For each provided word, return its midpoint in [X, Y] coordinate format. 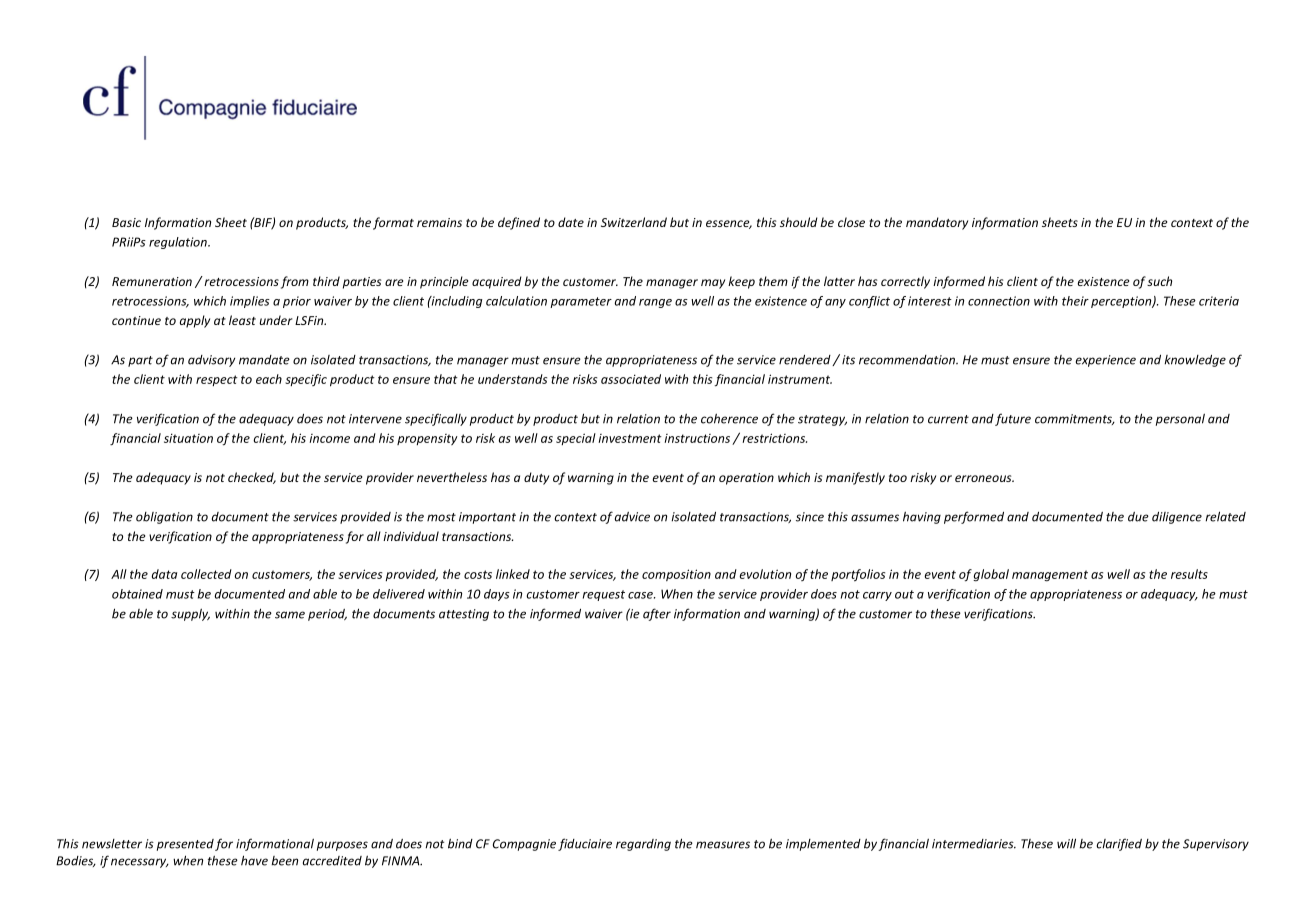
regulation [179, 243]
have [254, 860]
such [1159, 281]
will [1066, 843]
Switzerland [634, 222]
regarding [643, 845]
